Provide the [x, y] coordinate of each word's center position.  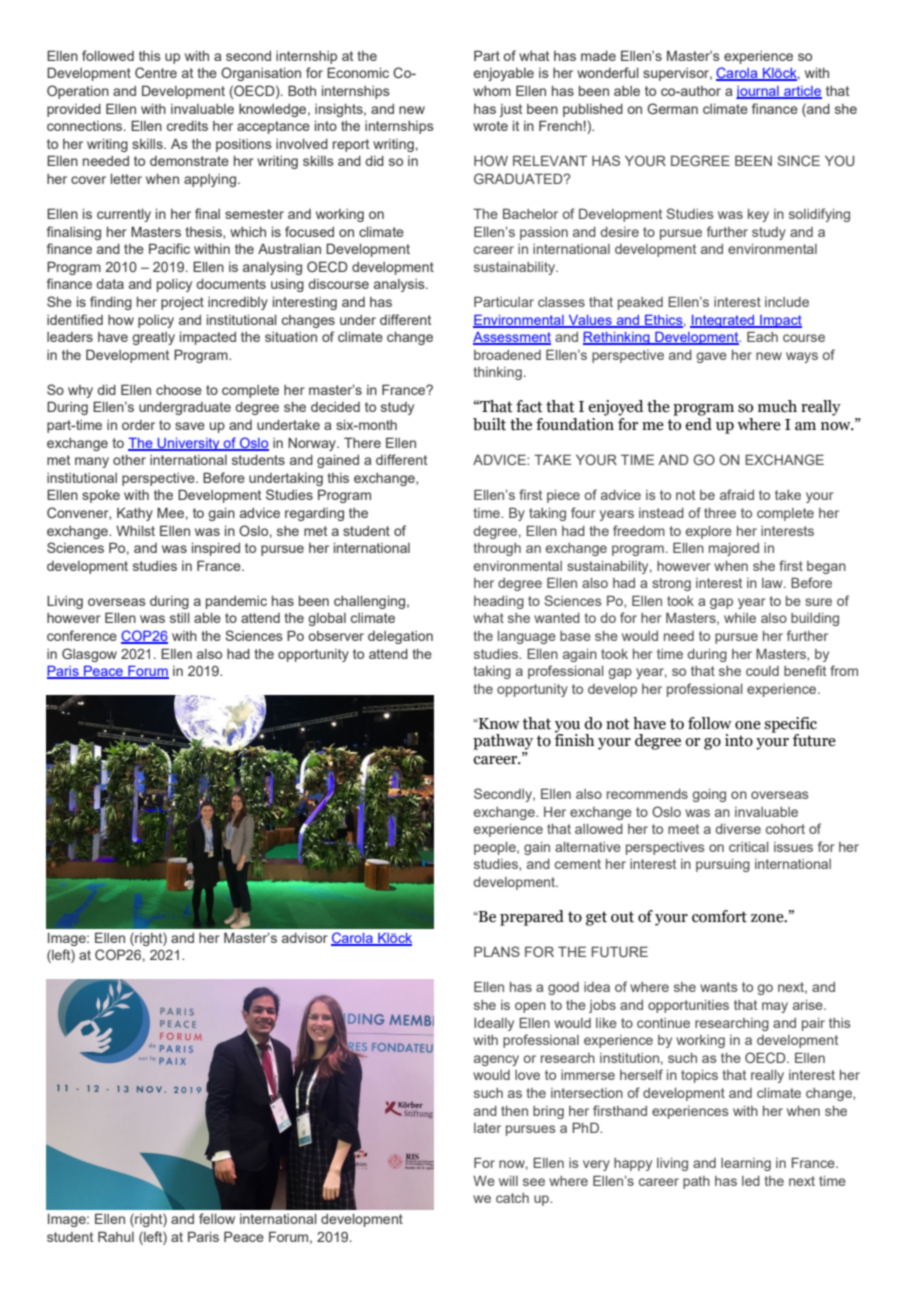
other [129, 460]
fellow [217, 1218]
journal [758, 92]
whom [492, 91]
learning [746, 1164]
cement [578, 864]
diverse [738, 829]
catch [512, 1198]
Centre [156, 72]
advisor [305, 938]
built [489, 424]
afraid [737, 494]
